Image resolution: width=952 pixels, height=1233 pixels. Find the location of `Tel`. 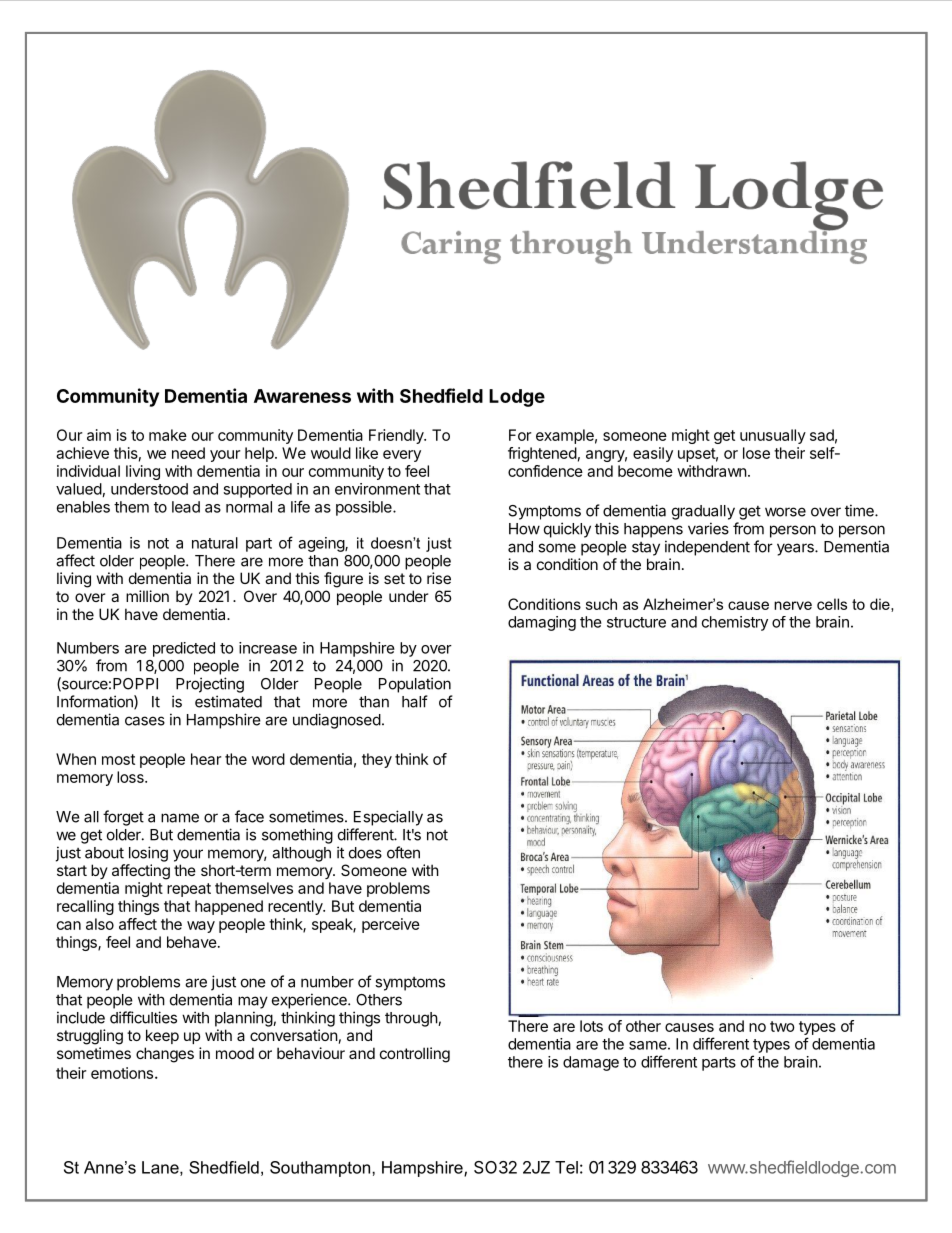

Tel is located at coordinates (566, 1167).
